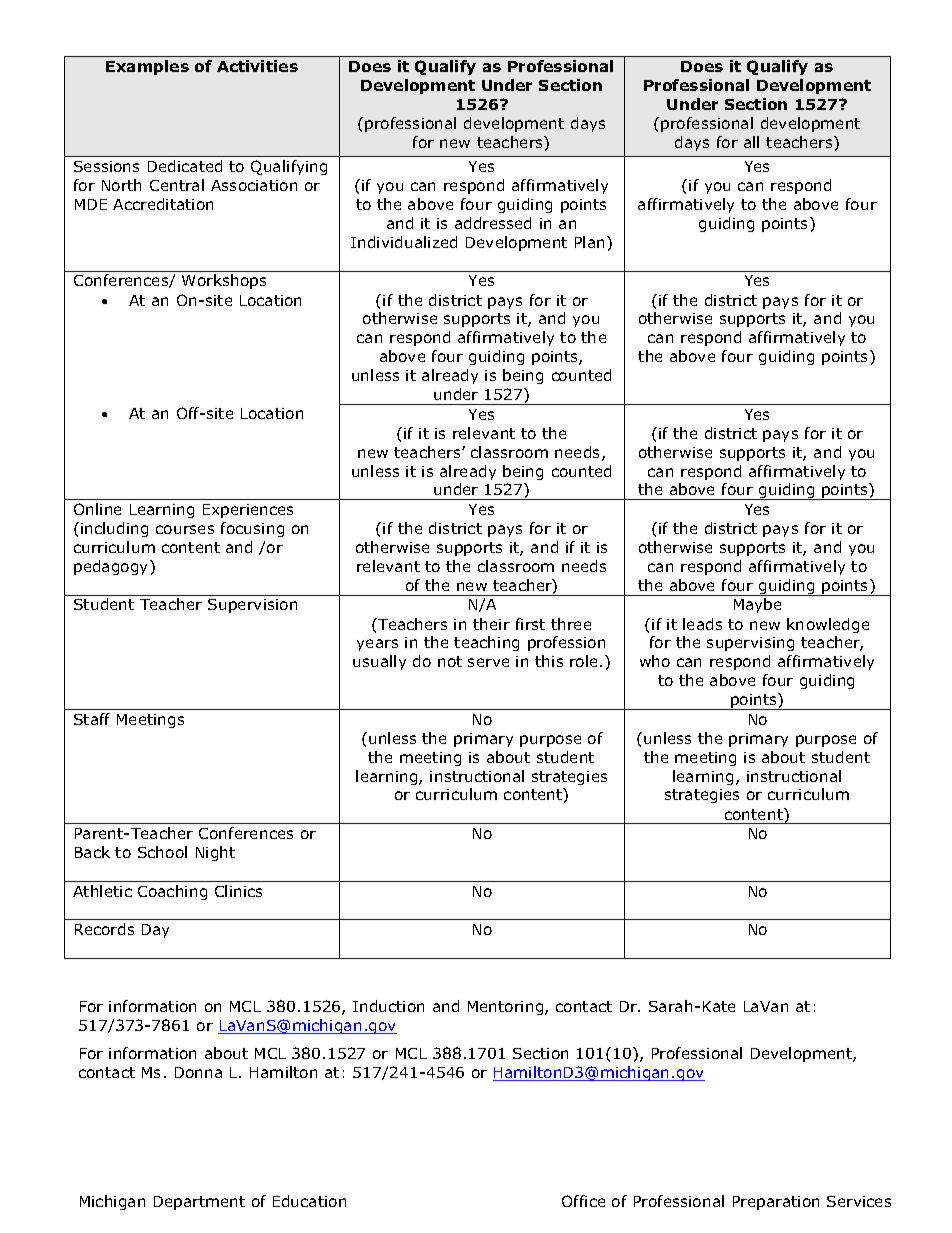 The image size is (952, 1233). I want to click on Plan, so click(589, 242).
